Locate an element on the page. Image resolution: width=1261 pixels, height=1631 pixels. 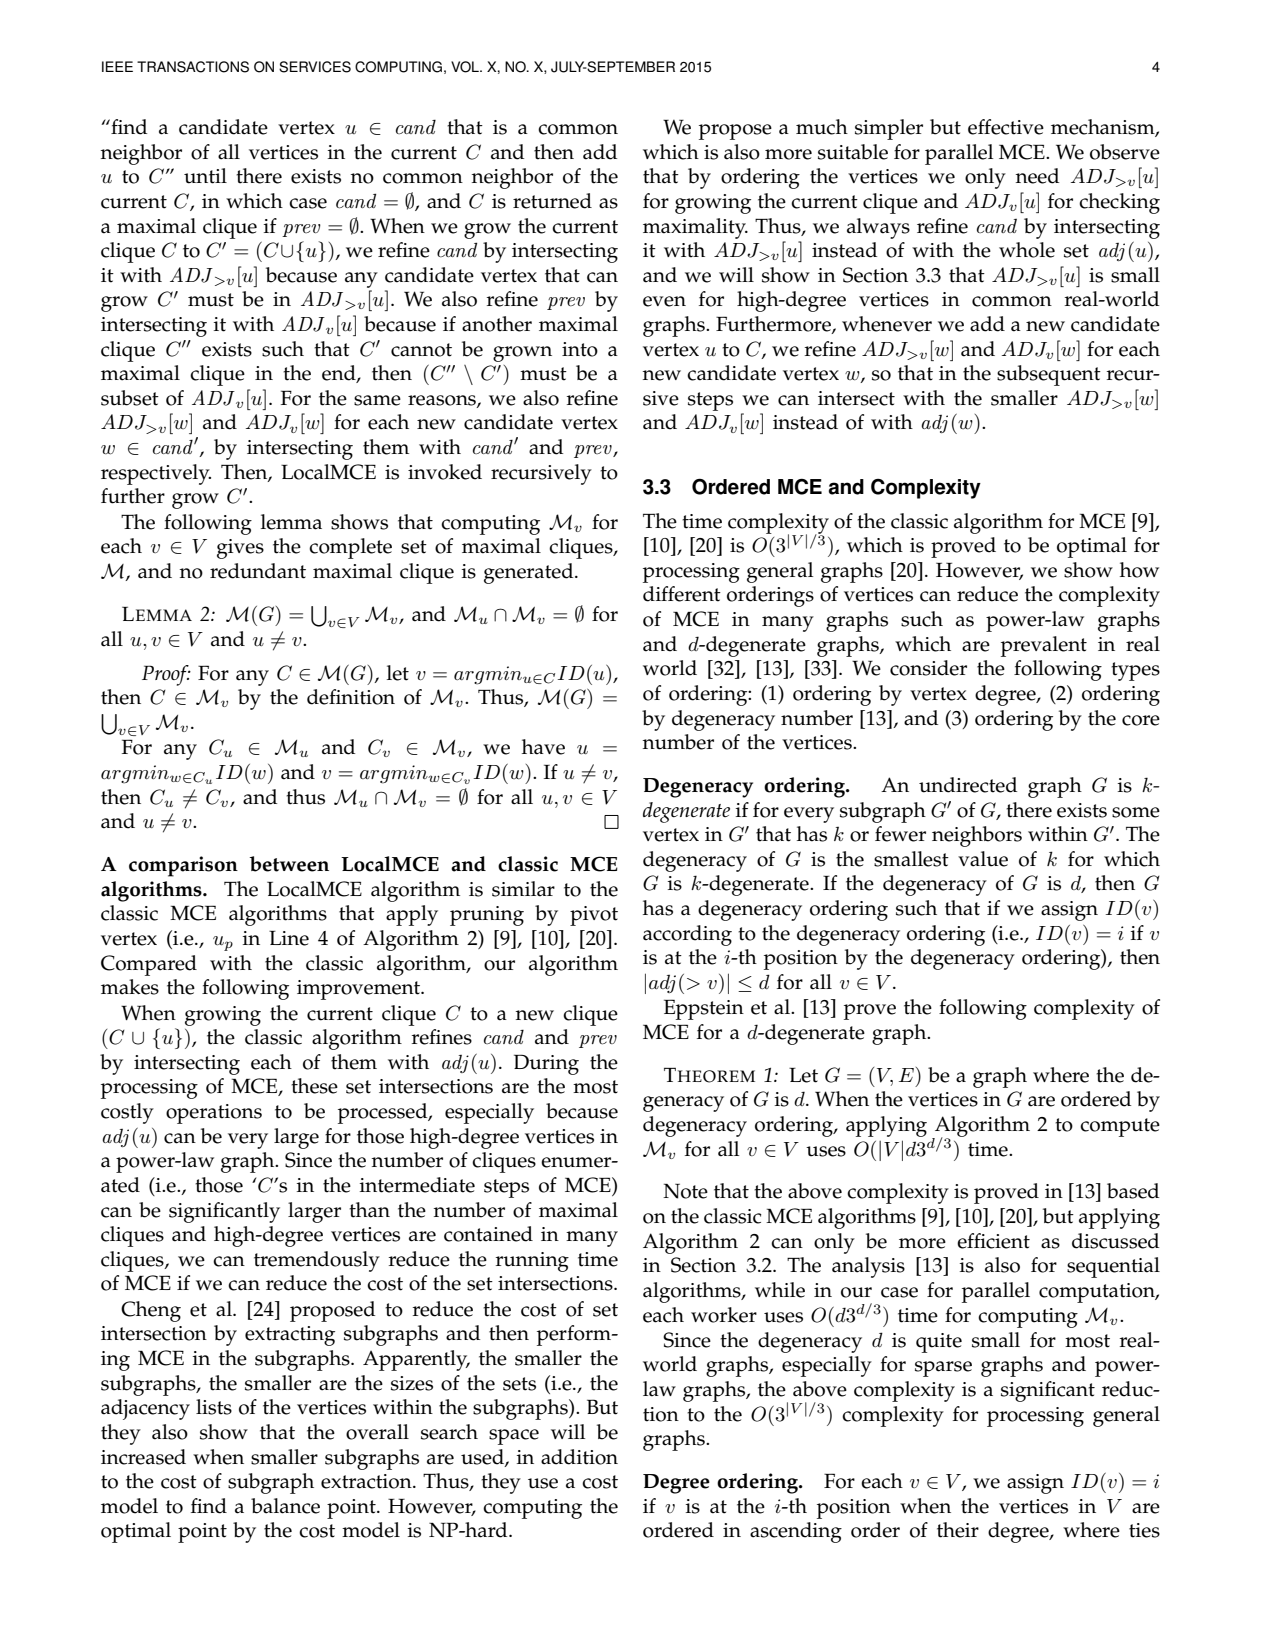
compute is located at coordinates (1120, 1127).
